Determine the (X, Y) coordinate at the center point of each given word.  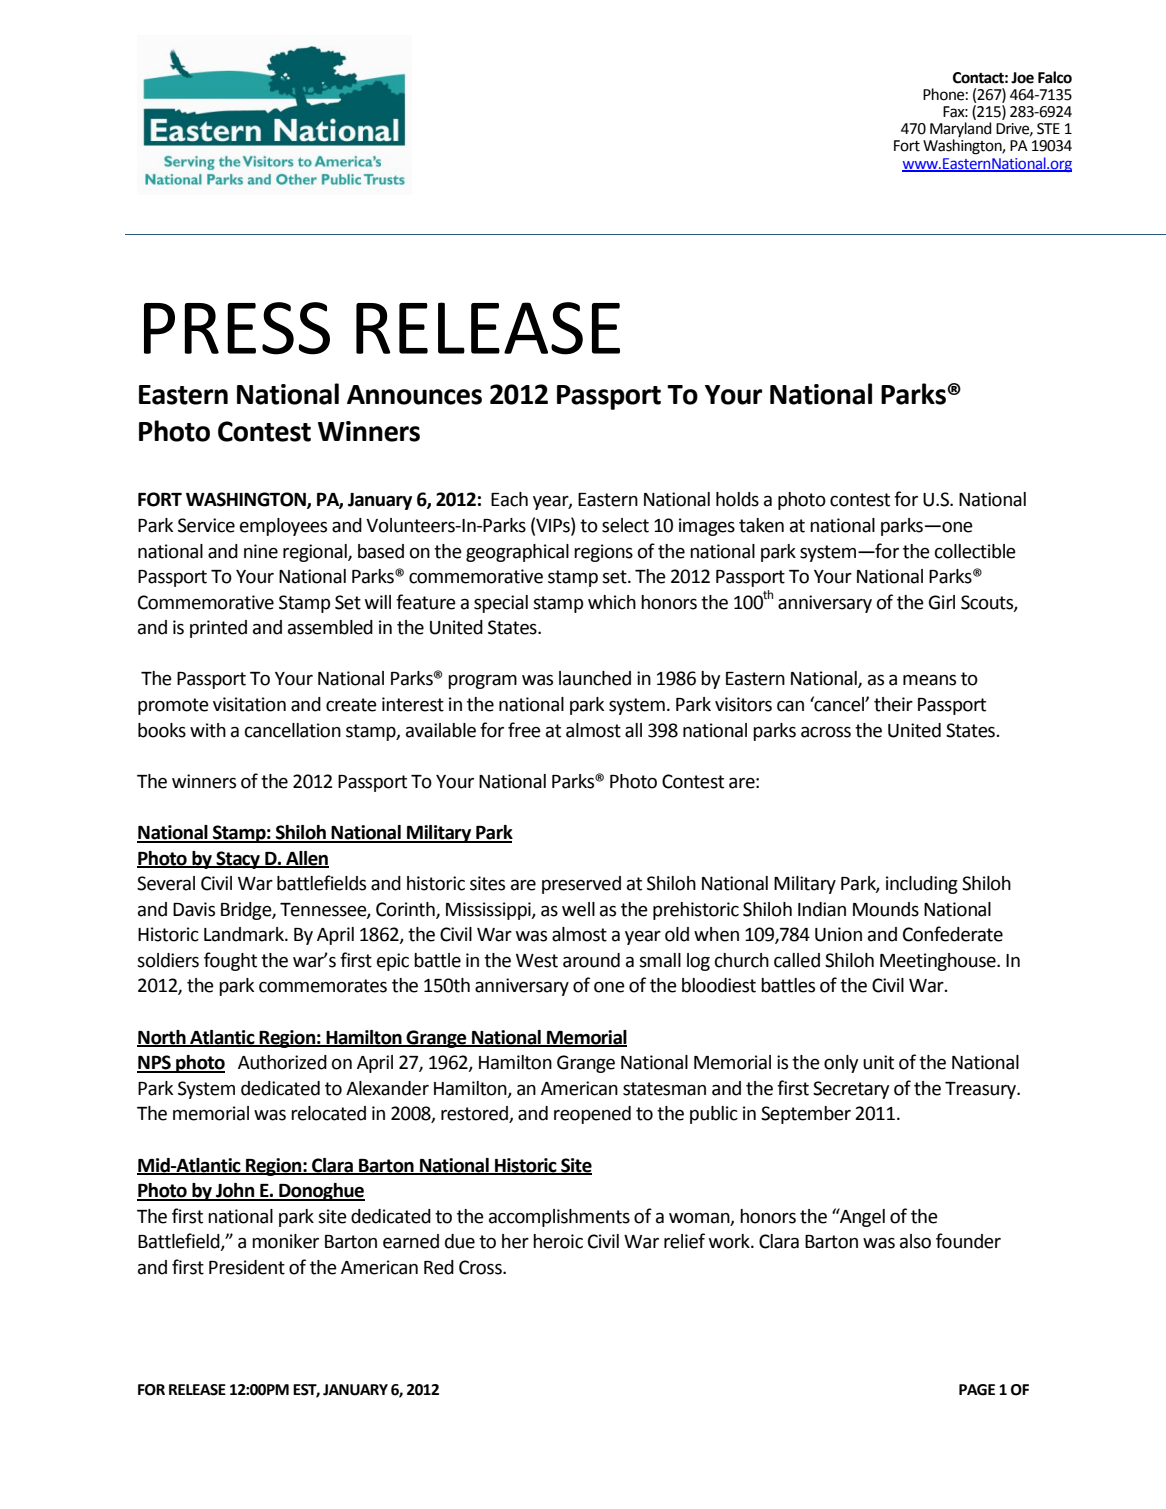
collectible (975, 551)
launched (595, 678)
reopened (592, 1115)
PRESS (237, 328)
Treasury (982, 1090)
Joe (1022, 78)
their (893, 704)
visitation (249, 704)
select (625, 525)
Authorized (282, 1062)
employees (283, 527)
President (247, 1267)
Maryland (961, 131)
